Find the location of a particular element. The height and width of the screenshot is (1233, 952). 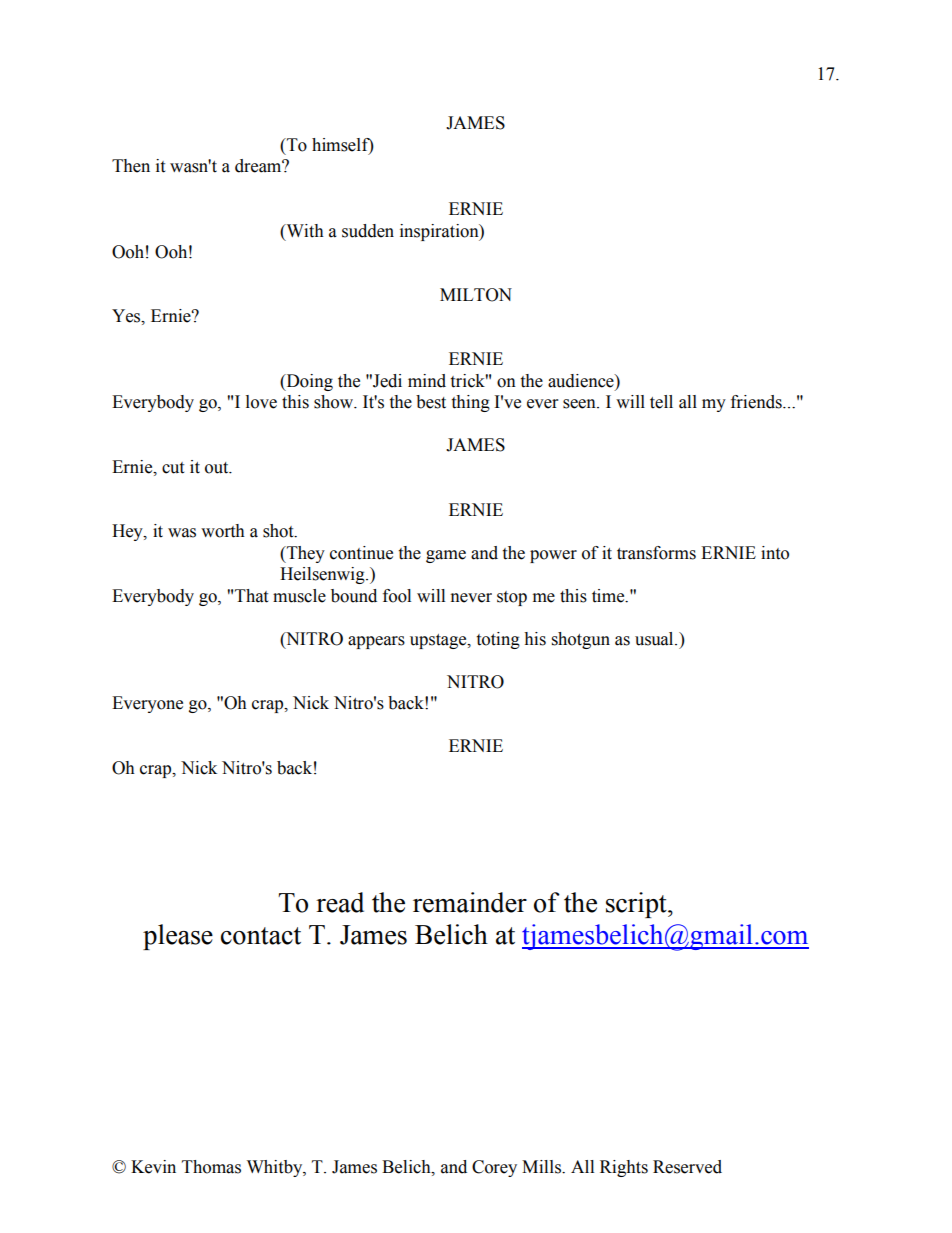

Thomas is located at coordinates (211, 1167).
